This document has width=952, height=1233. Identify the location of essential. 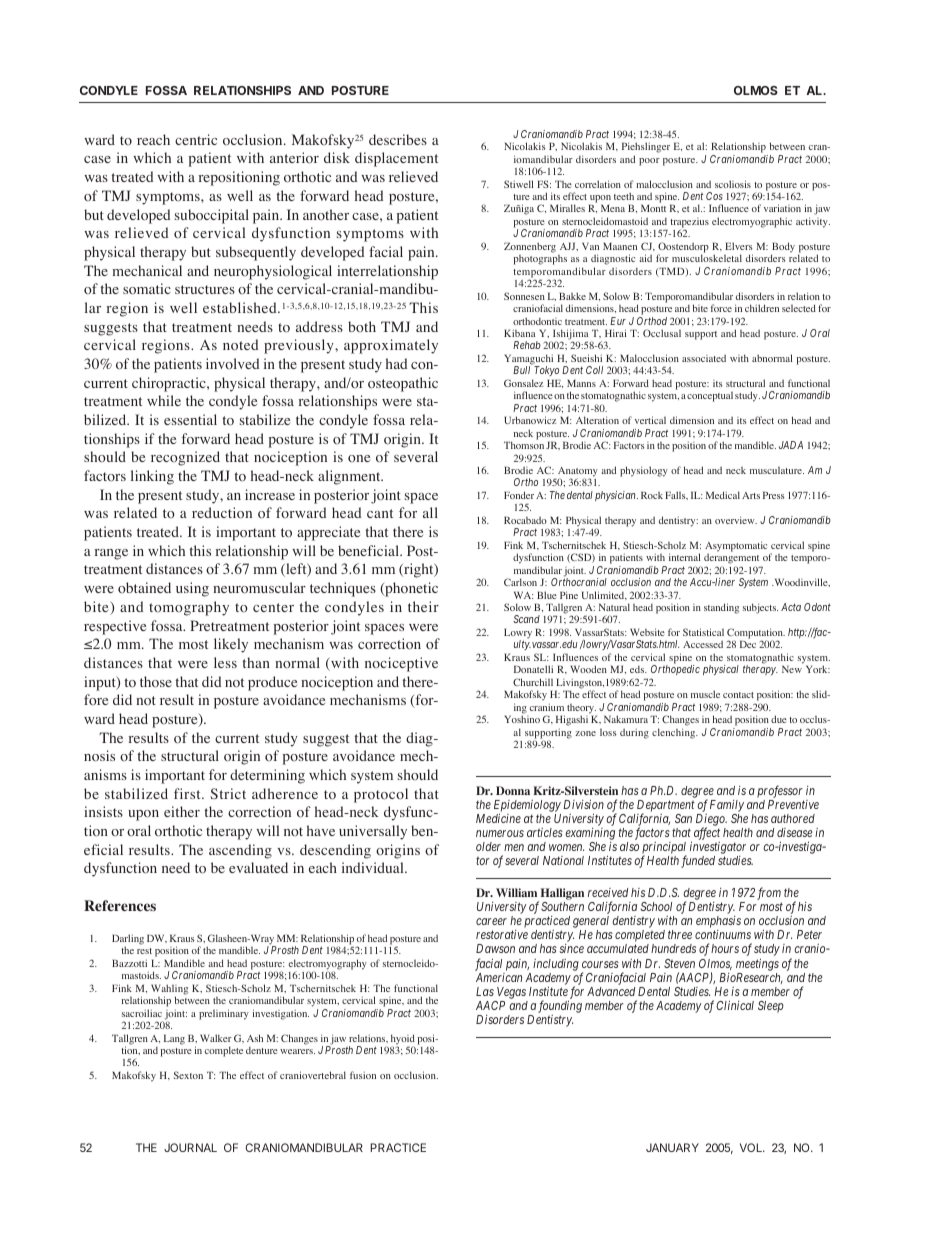
(190, 419).
